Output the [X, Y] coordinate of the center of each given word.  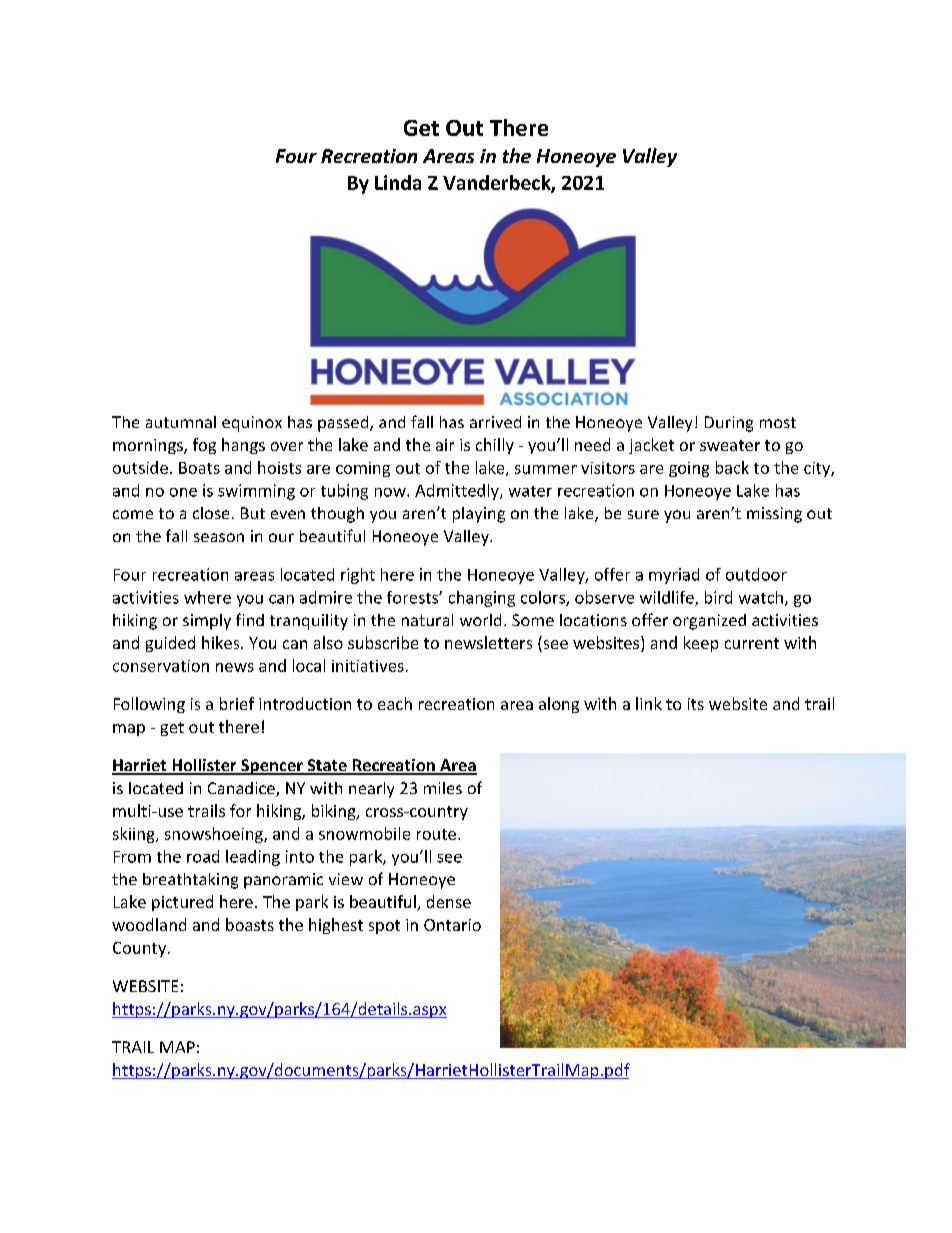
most [778, 422]
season [219, 537]
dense [449, 901]
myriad [674, 576]
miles [443, 788]
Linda [398, 182]
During [729, 424]
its [696, 704]
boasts [250, 924]
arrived [495, 422]
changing [482, 599]
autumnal [181, 422]
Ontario [452, 925]
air [445, 445]
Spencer [272, 767]
